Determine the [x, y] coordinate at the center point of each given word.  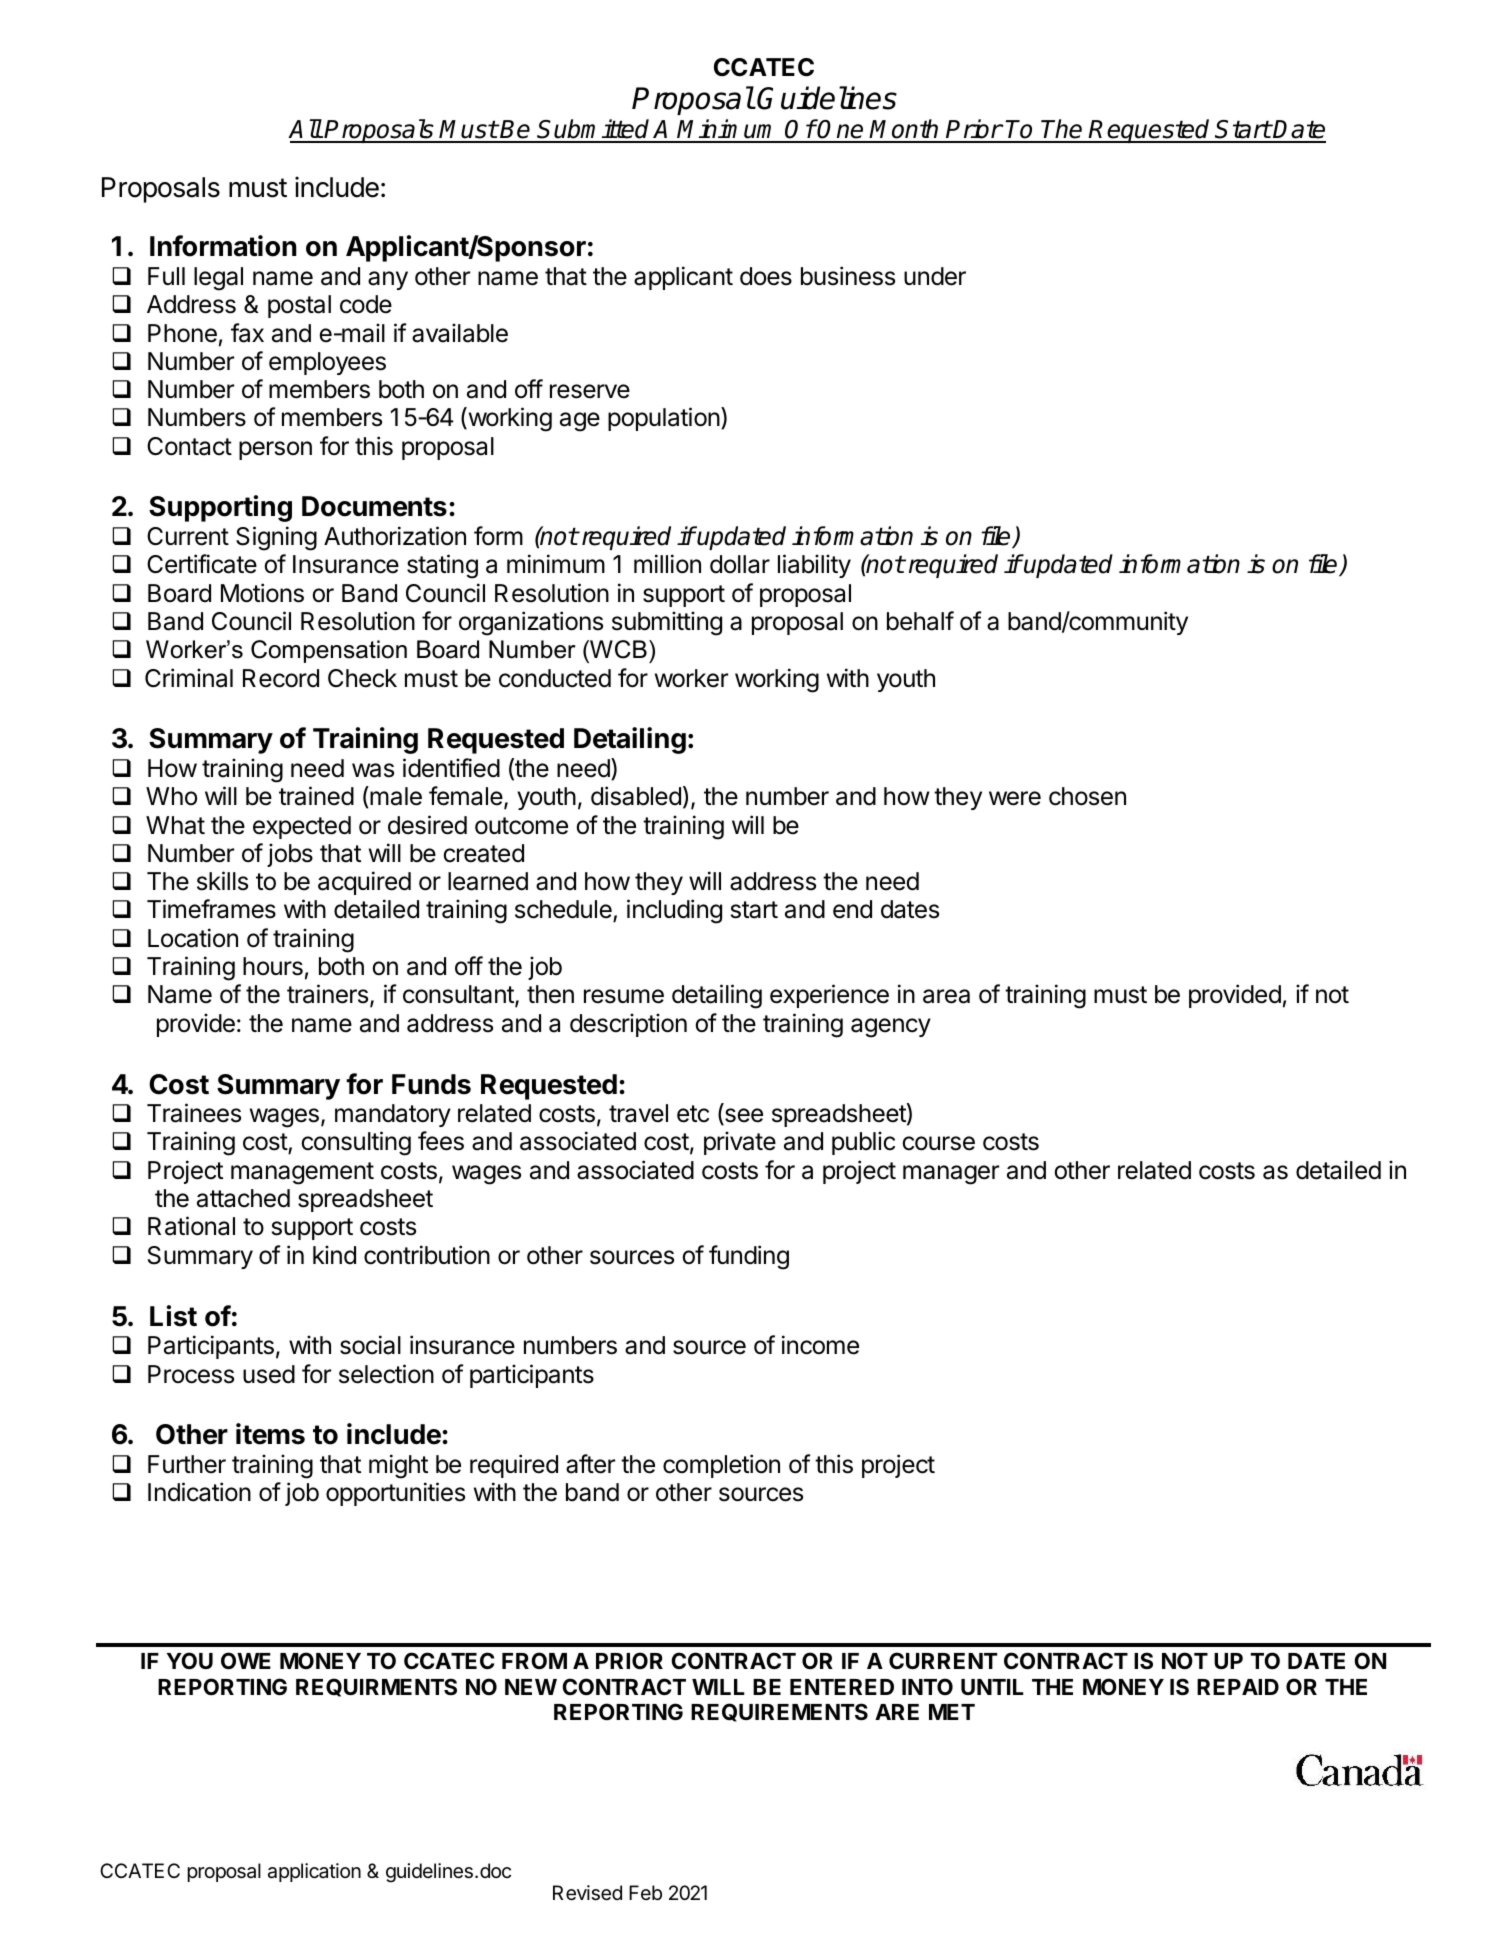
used [269, 1374]
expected [302, 827]
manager [951, 1175]
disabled [636, 796]
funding [749, 1257]
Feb [645, 1892]
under [935, 276]
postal [299, 306]
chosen [1087, 796]
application [314, 1872]
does [766, 276]
